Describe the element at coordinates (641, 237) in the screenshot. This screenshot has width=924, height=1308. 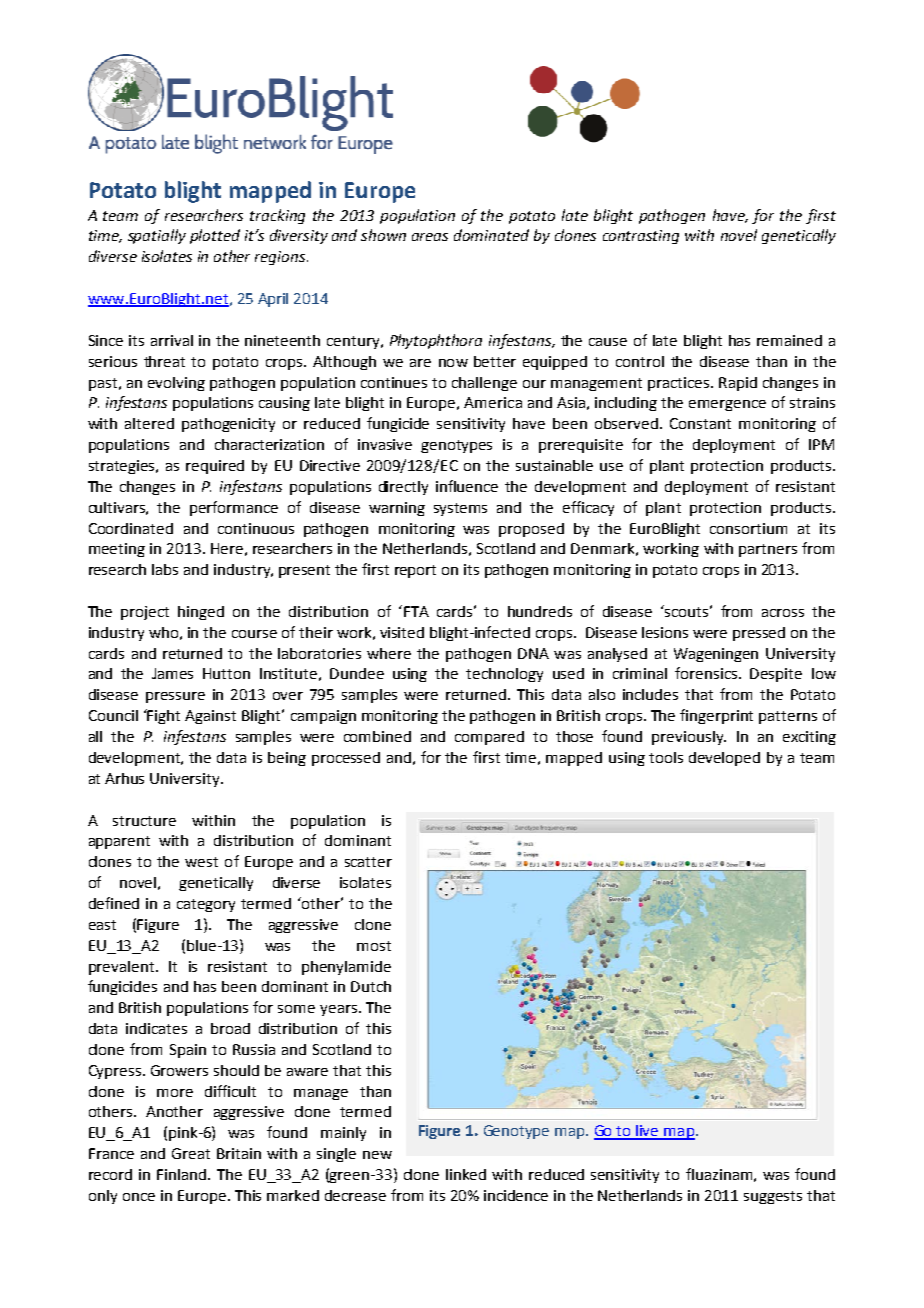
I see `contrasting` at that location.
